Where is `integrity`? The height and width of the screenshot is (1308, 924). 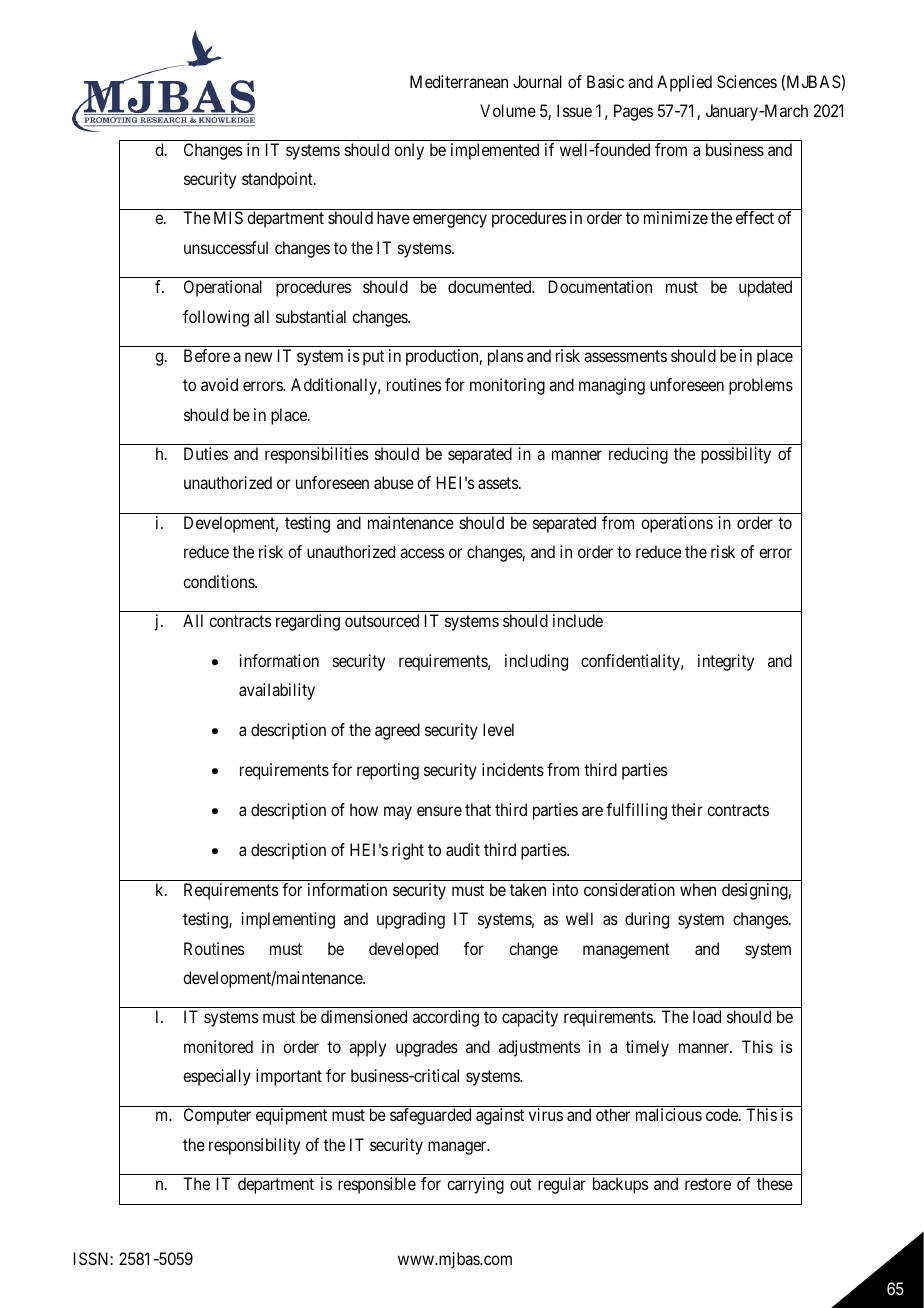
integrity is located at coordinates (726, 662).
